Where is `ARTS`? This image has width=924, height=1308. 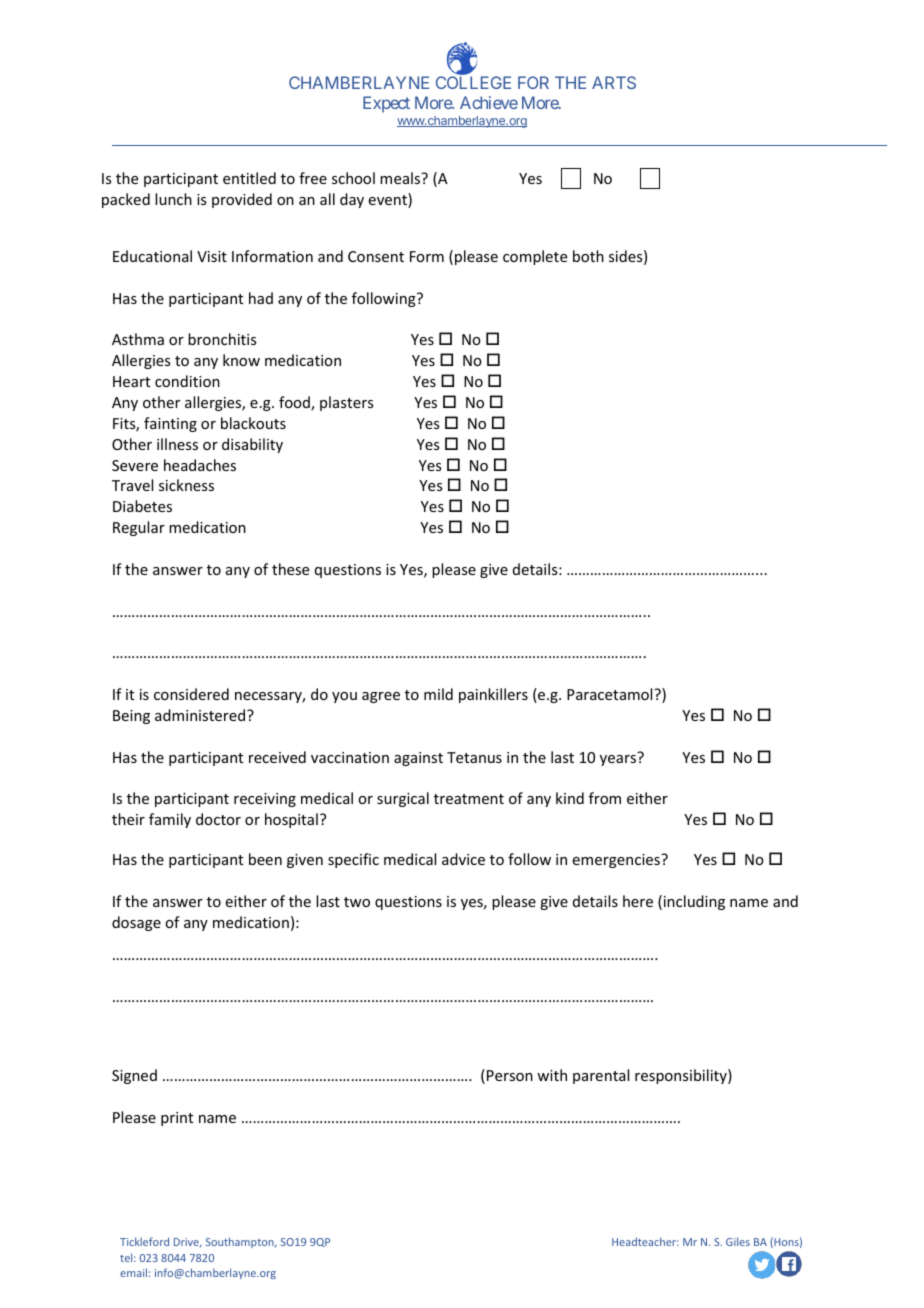
ARTS is located at coordinates (614, 82).
